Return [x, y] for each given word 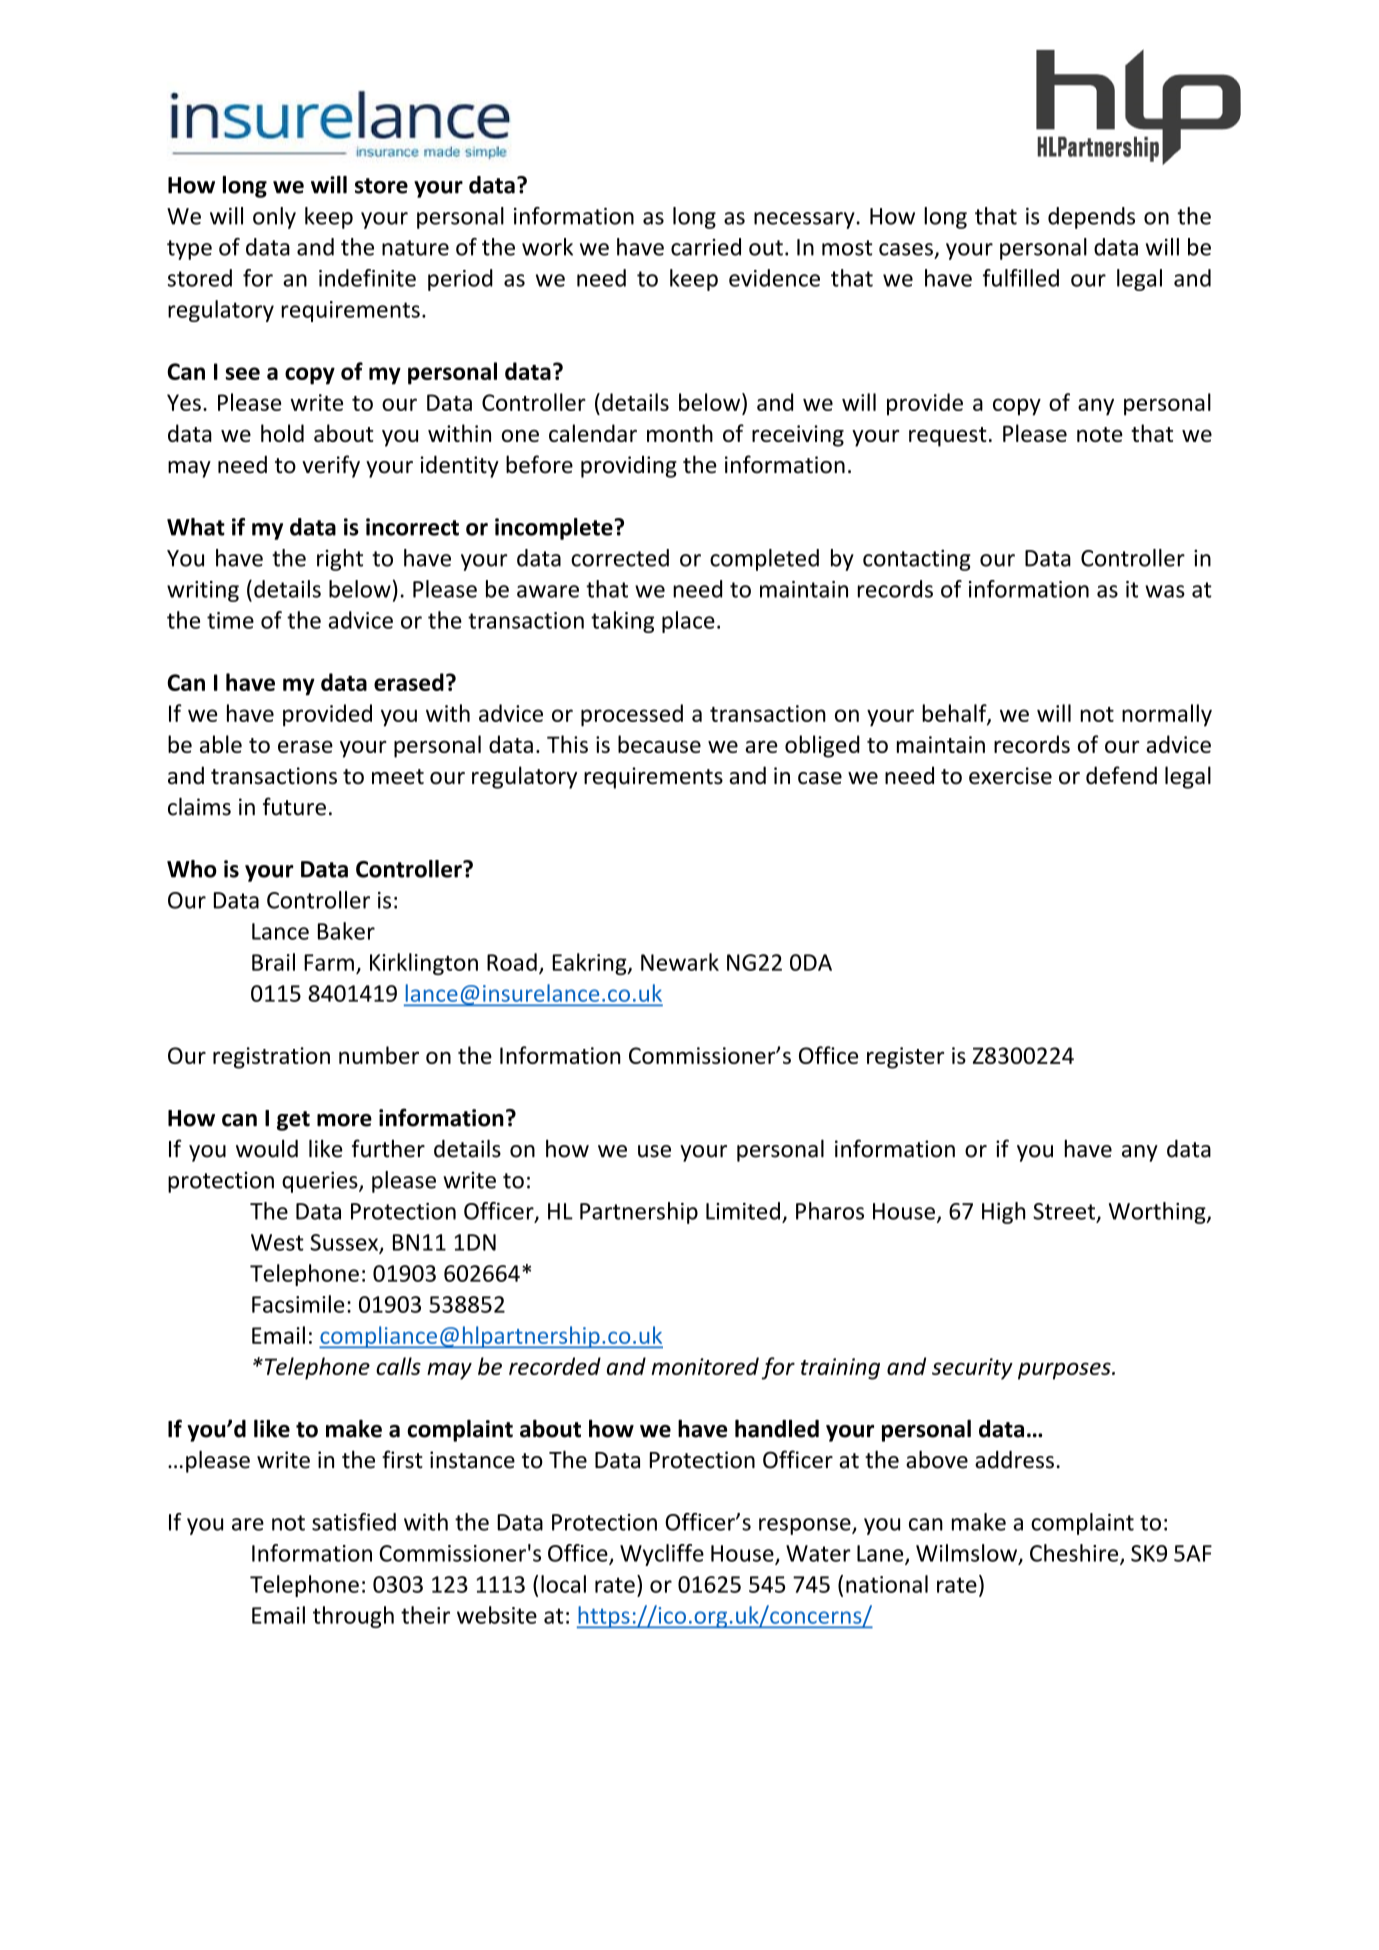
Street [1064, 1211]
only [274, 218]
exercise [1010, 776]
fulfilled [1021, 278]
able [221, 744]
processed [632, 715]
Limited [743, 1211]
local [563, 1584]
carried [706, 247]
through [353, 1617]
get [293, 1121]
